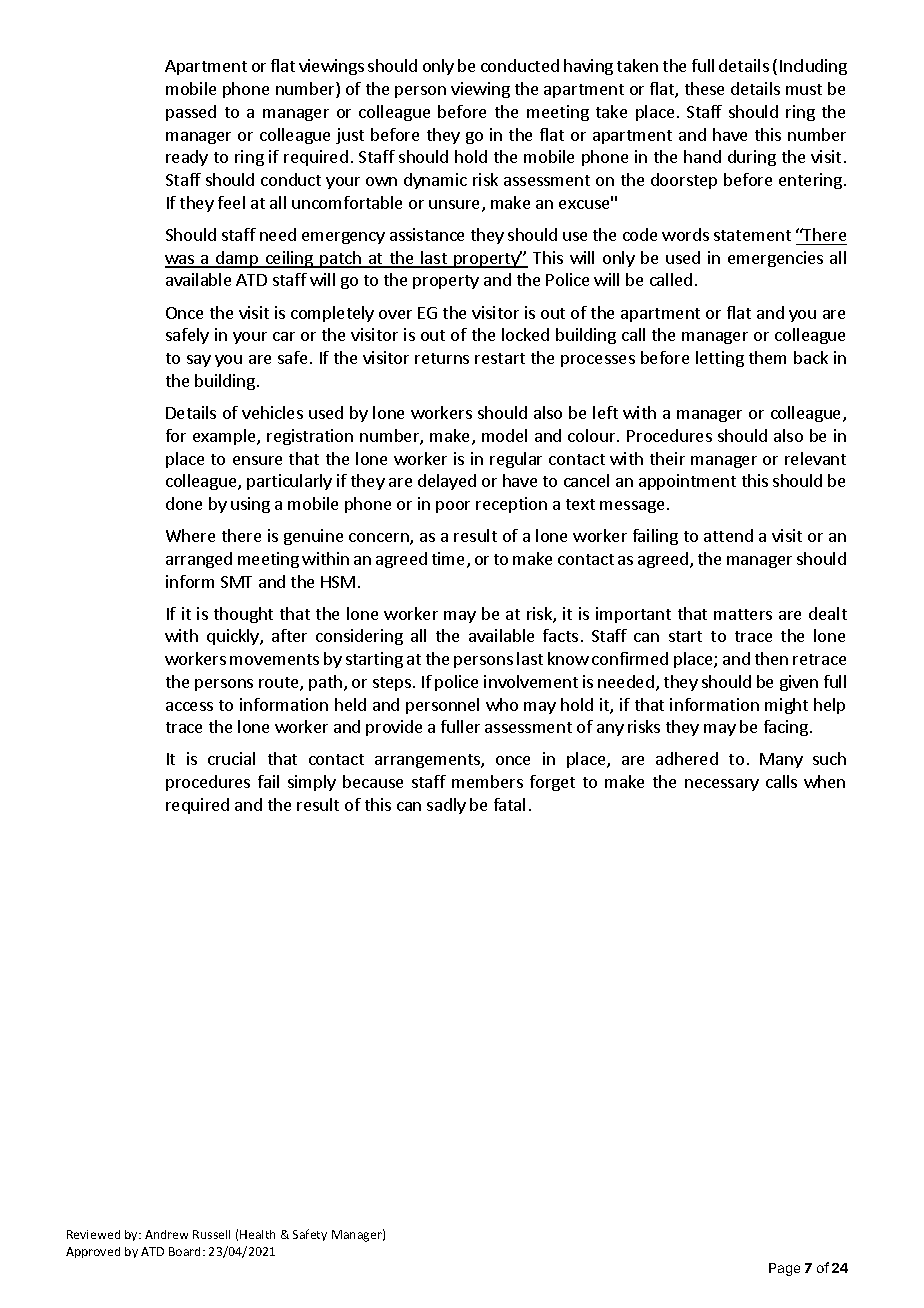 The height and width of the screenshot is (1308, 924). What do you see at coordinates (704, 88) in the screenshot?
I see `these` at bounding box center [704, 88].
